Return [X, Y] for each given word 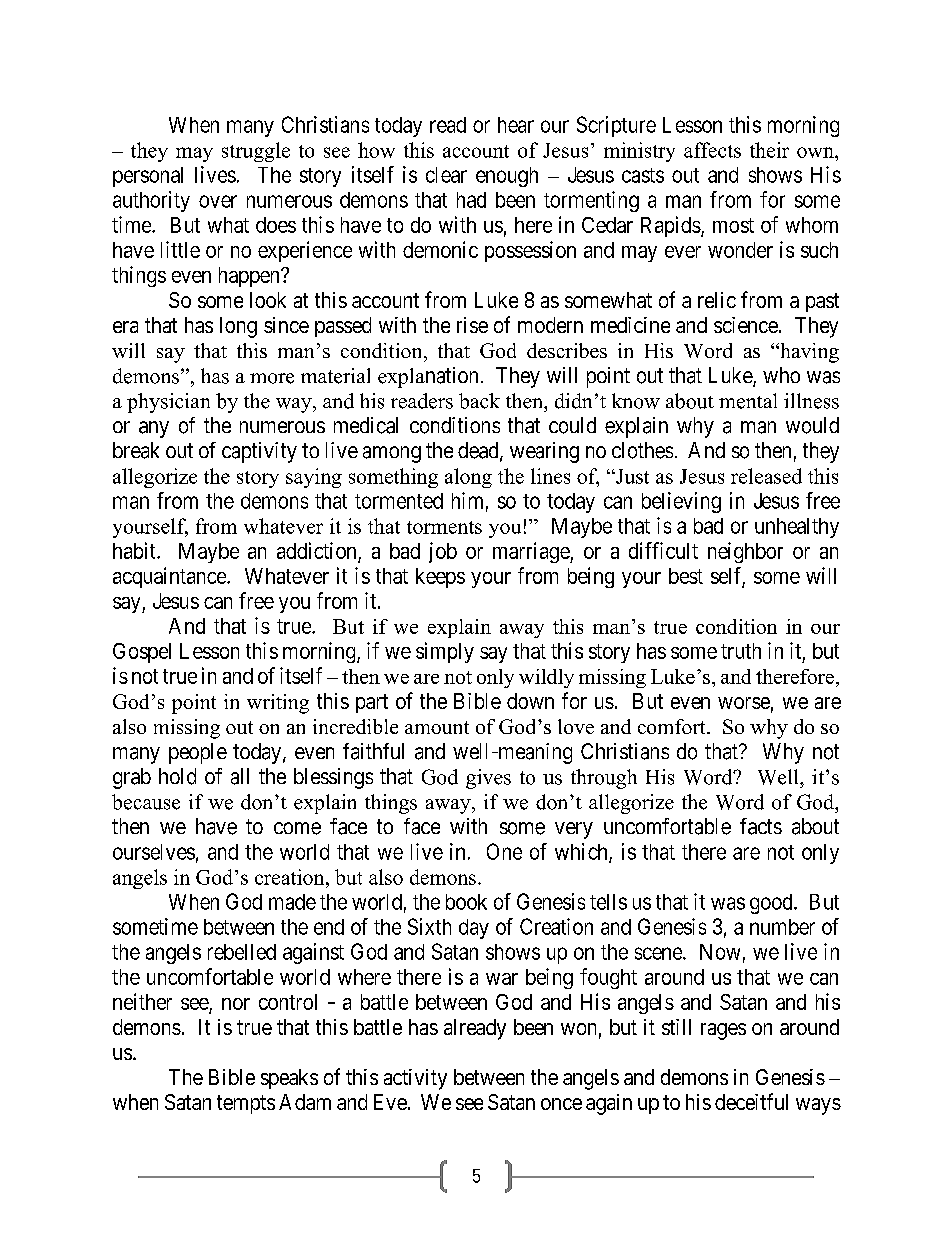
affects [712, 150]
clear [446, 175]
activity [415, 1079]
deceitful [751, 1101]
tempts [246, 1104]
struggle [256, 152]
